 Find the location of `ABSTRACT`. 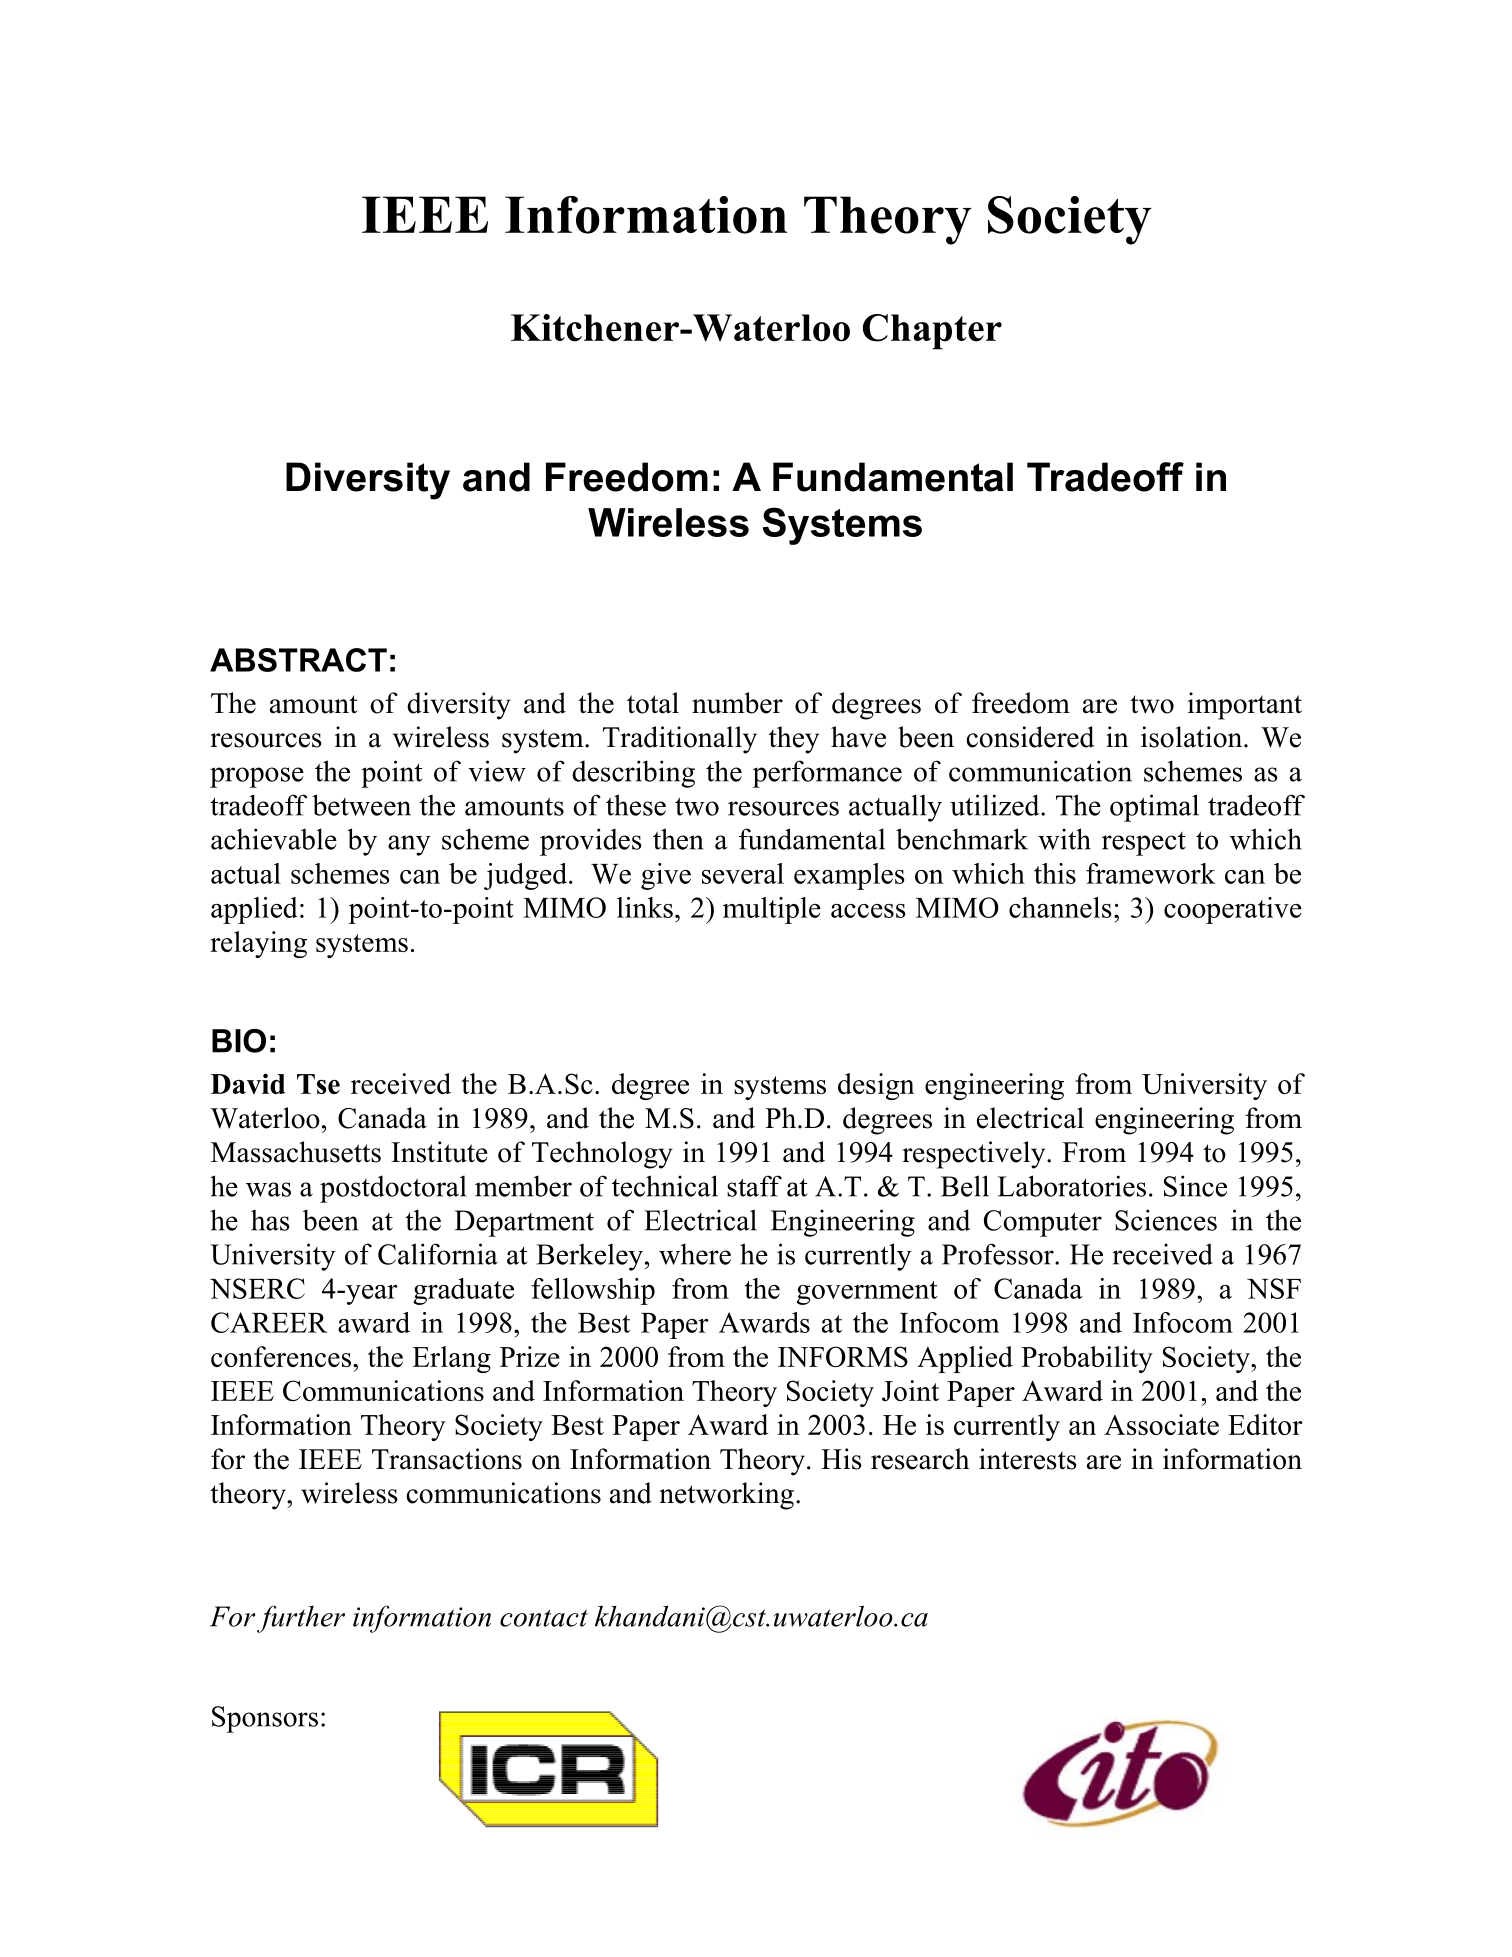

ABSTRACT is located at coordinates (298, 660).
